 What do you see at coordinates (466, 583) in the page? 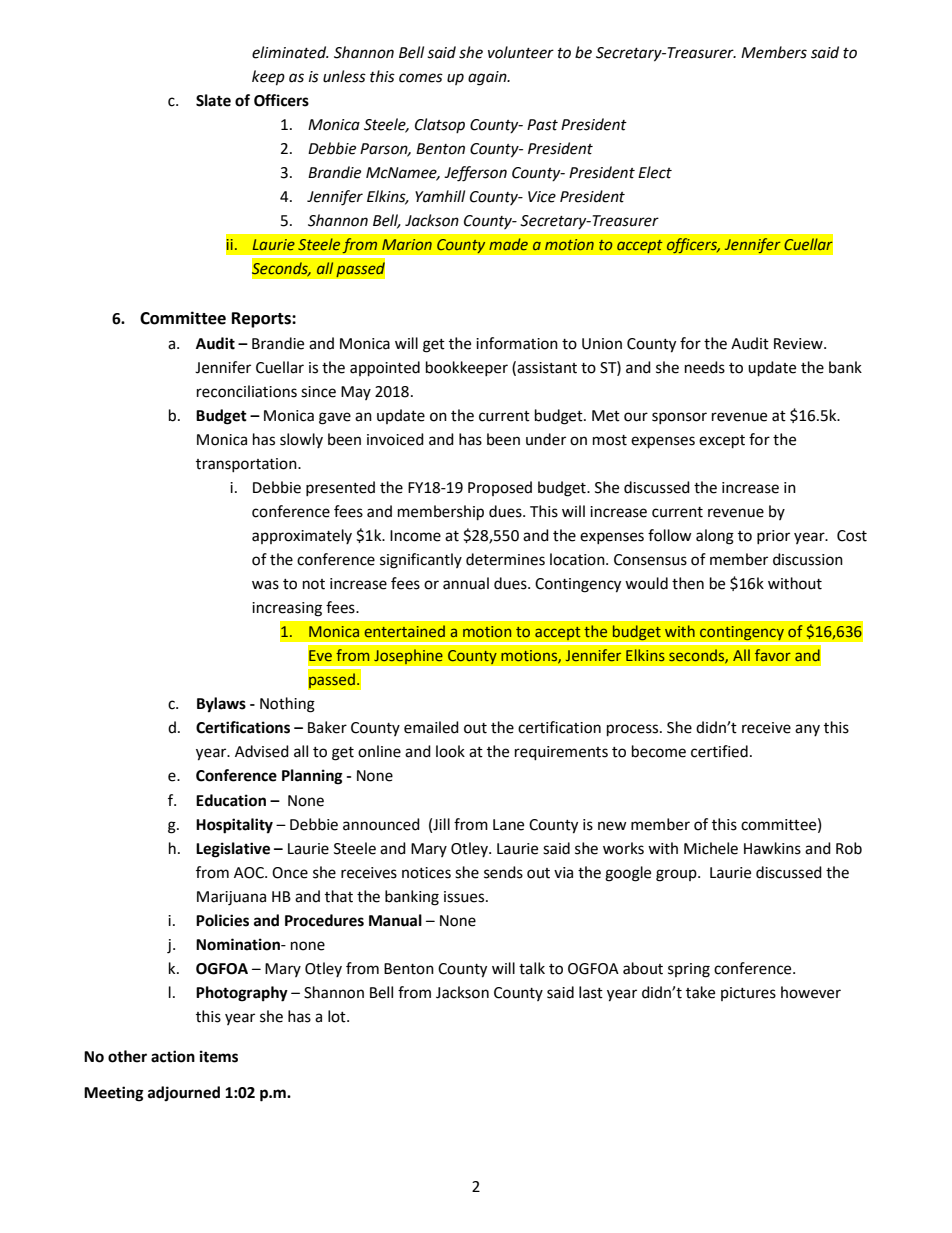
I see `annual` at bounding box center [466, 583].
